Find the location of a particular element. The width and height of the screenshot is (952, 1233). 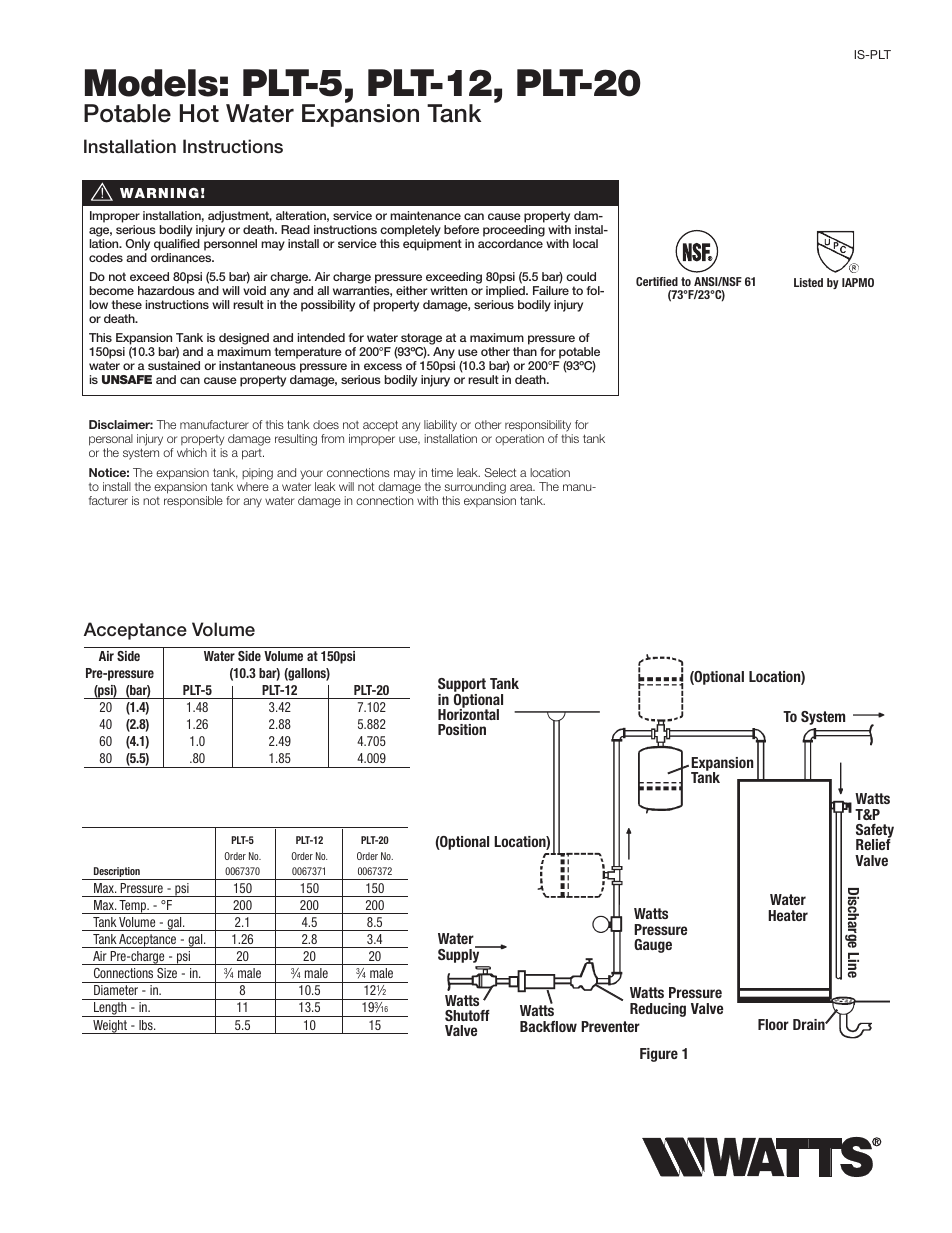

maintenance is located at coordinates (425, 215).
